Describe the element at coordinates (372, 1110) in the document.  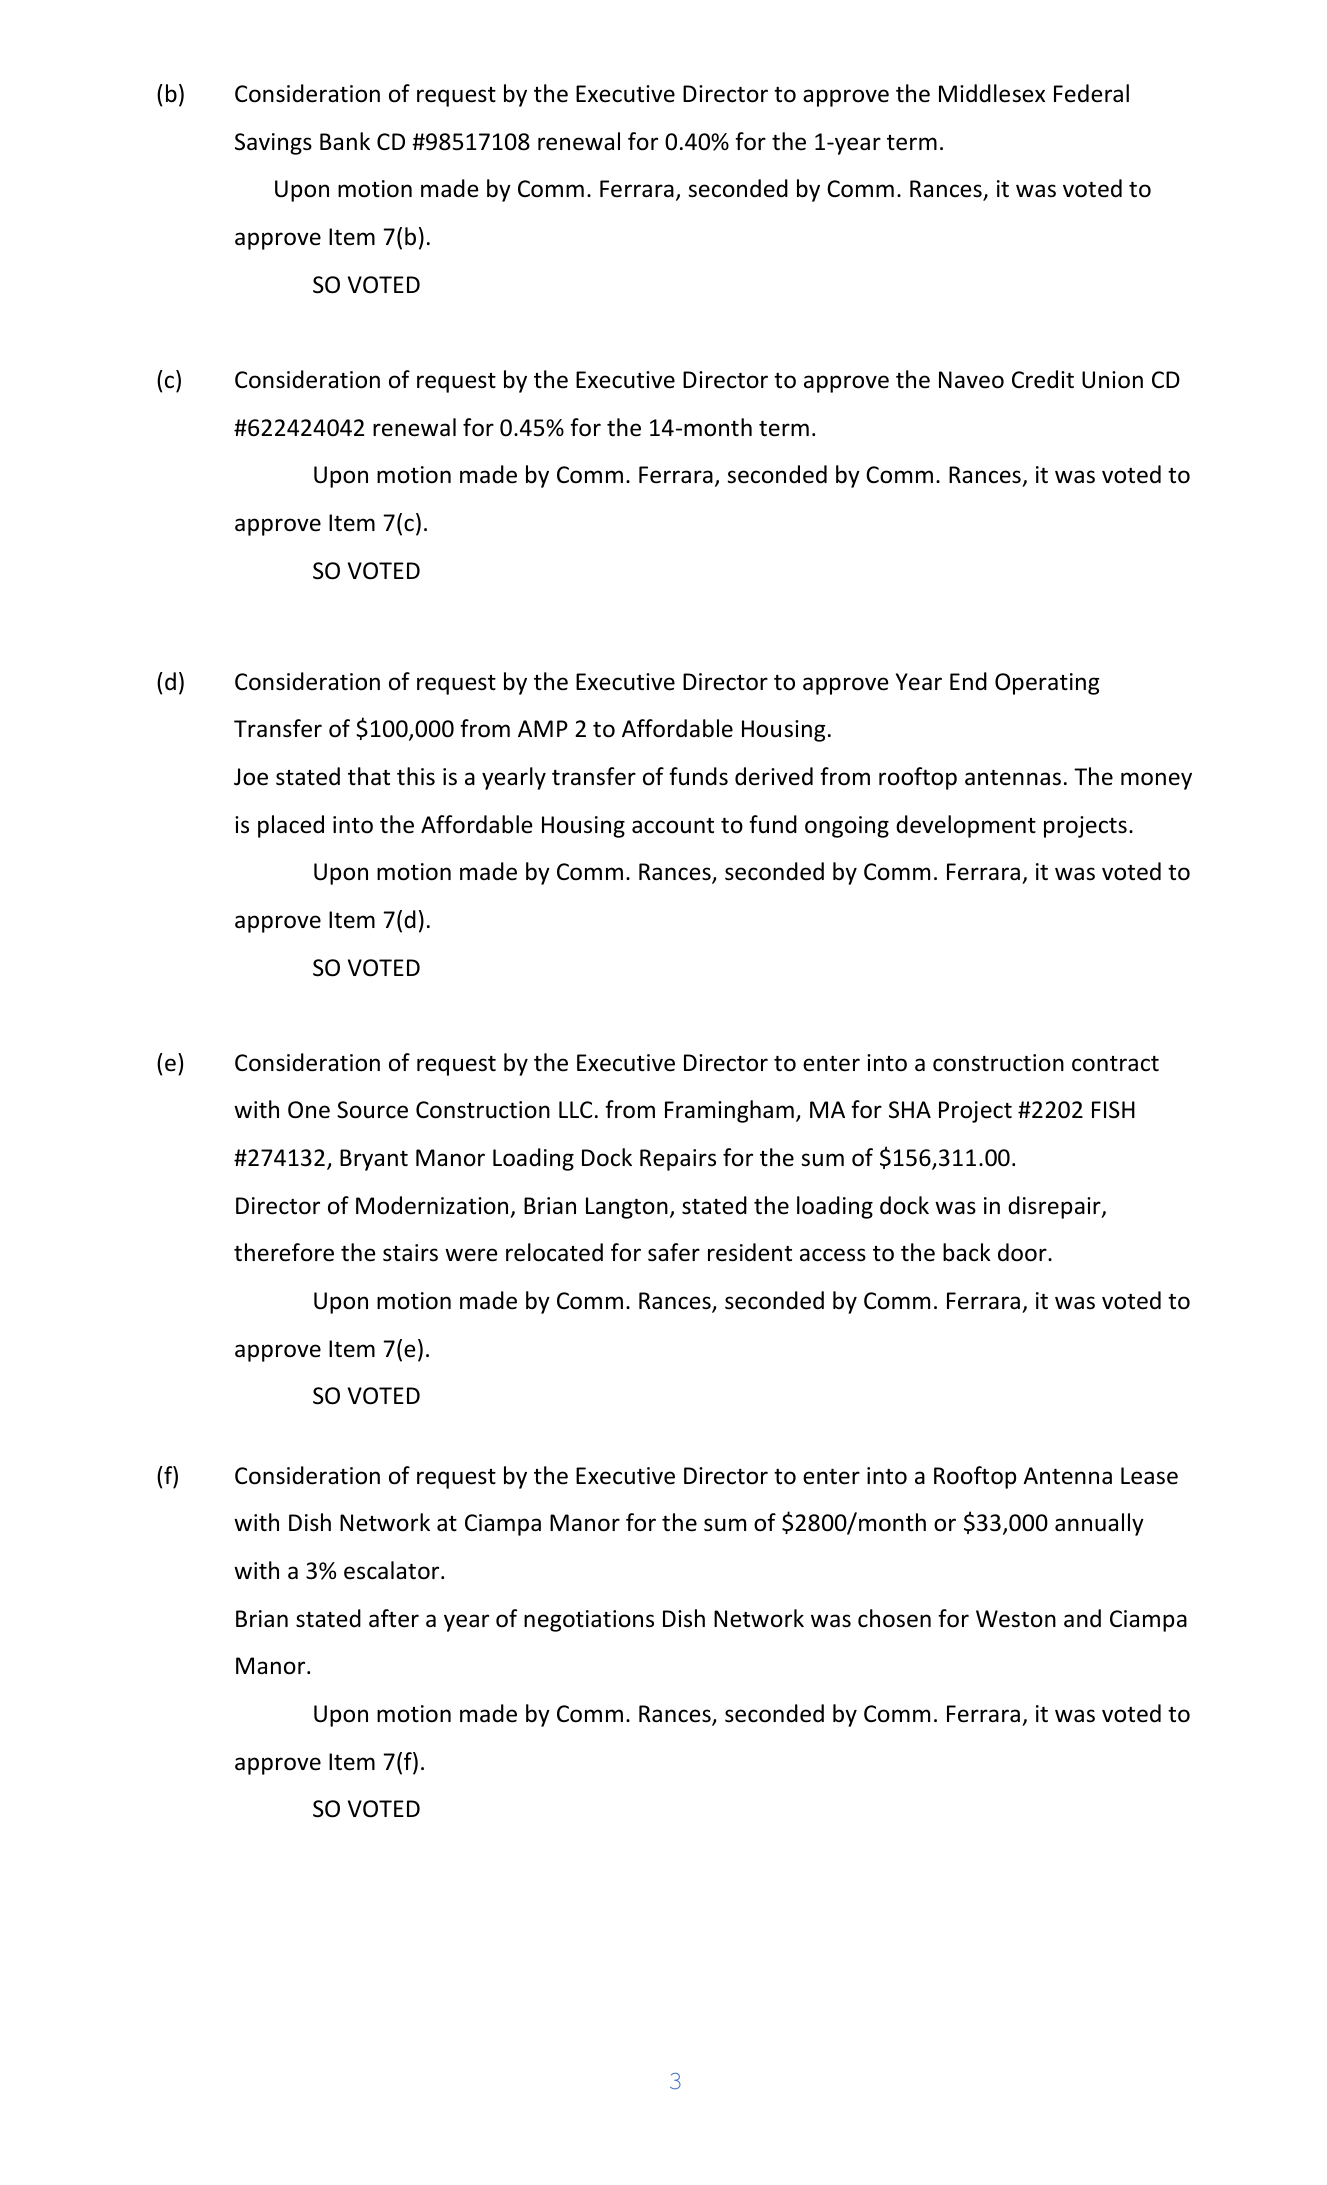
I see `Source` at that location.
